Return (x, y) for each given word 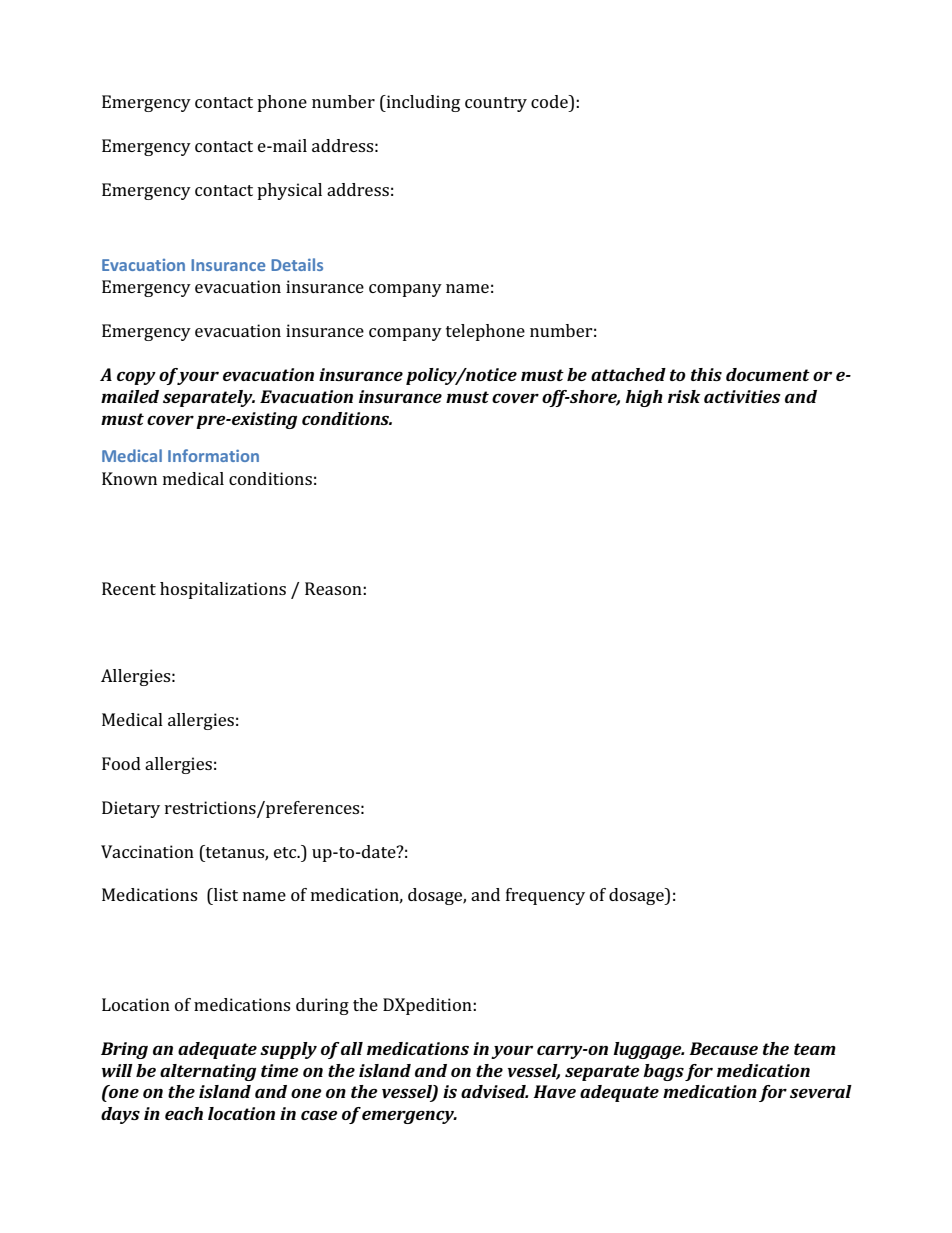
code (550, 101)
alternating (208, 1072)
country (496, 104)
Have (554, 1091)
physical (289, 191)
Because (723, 1048)
